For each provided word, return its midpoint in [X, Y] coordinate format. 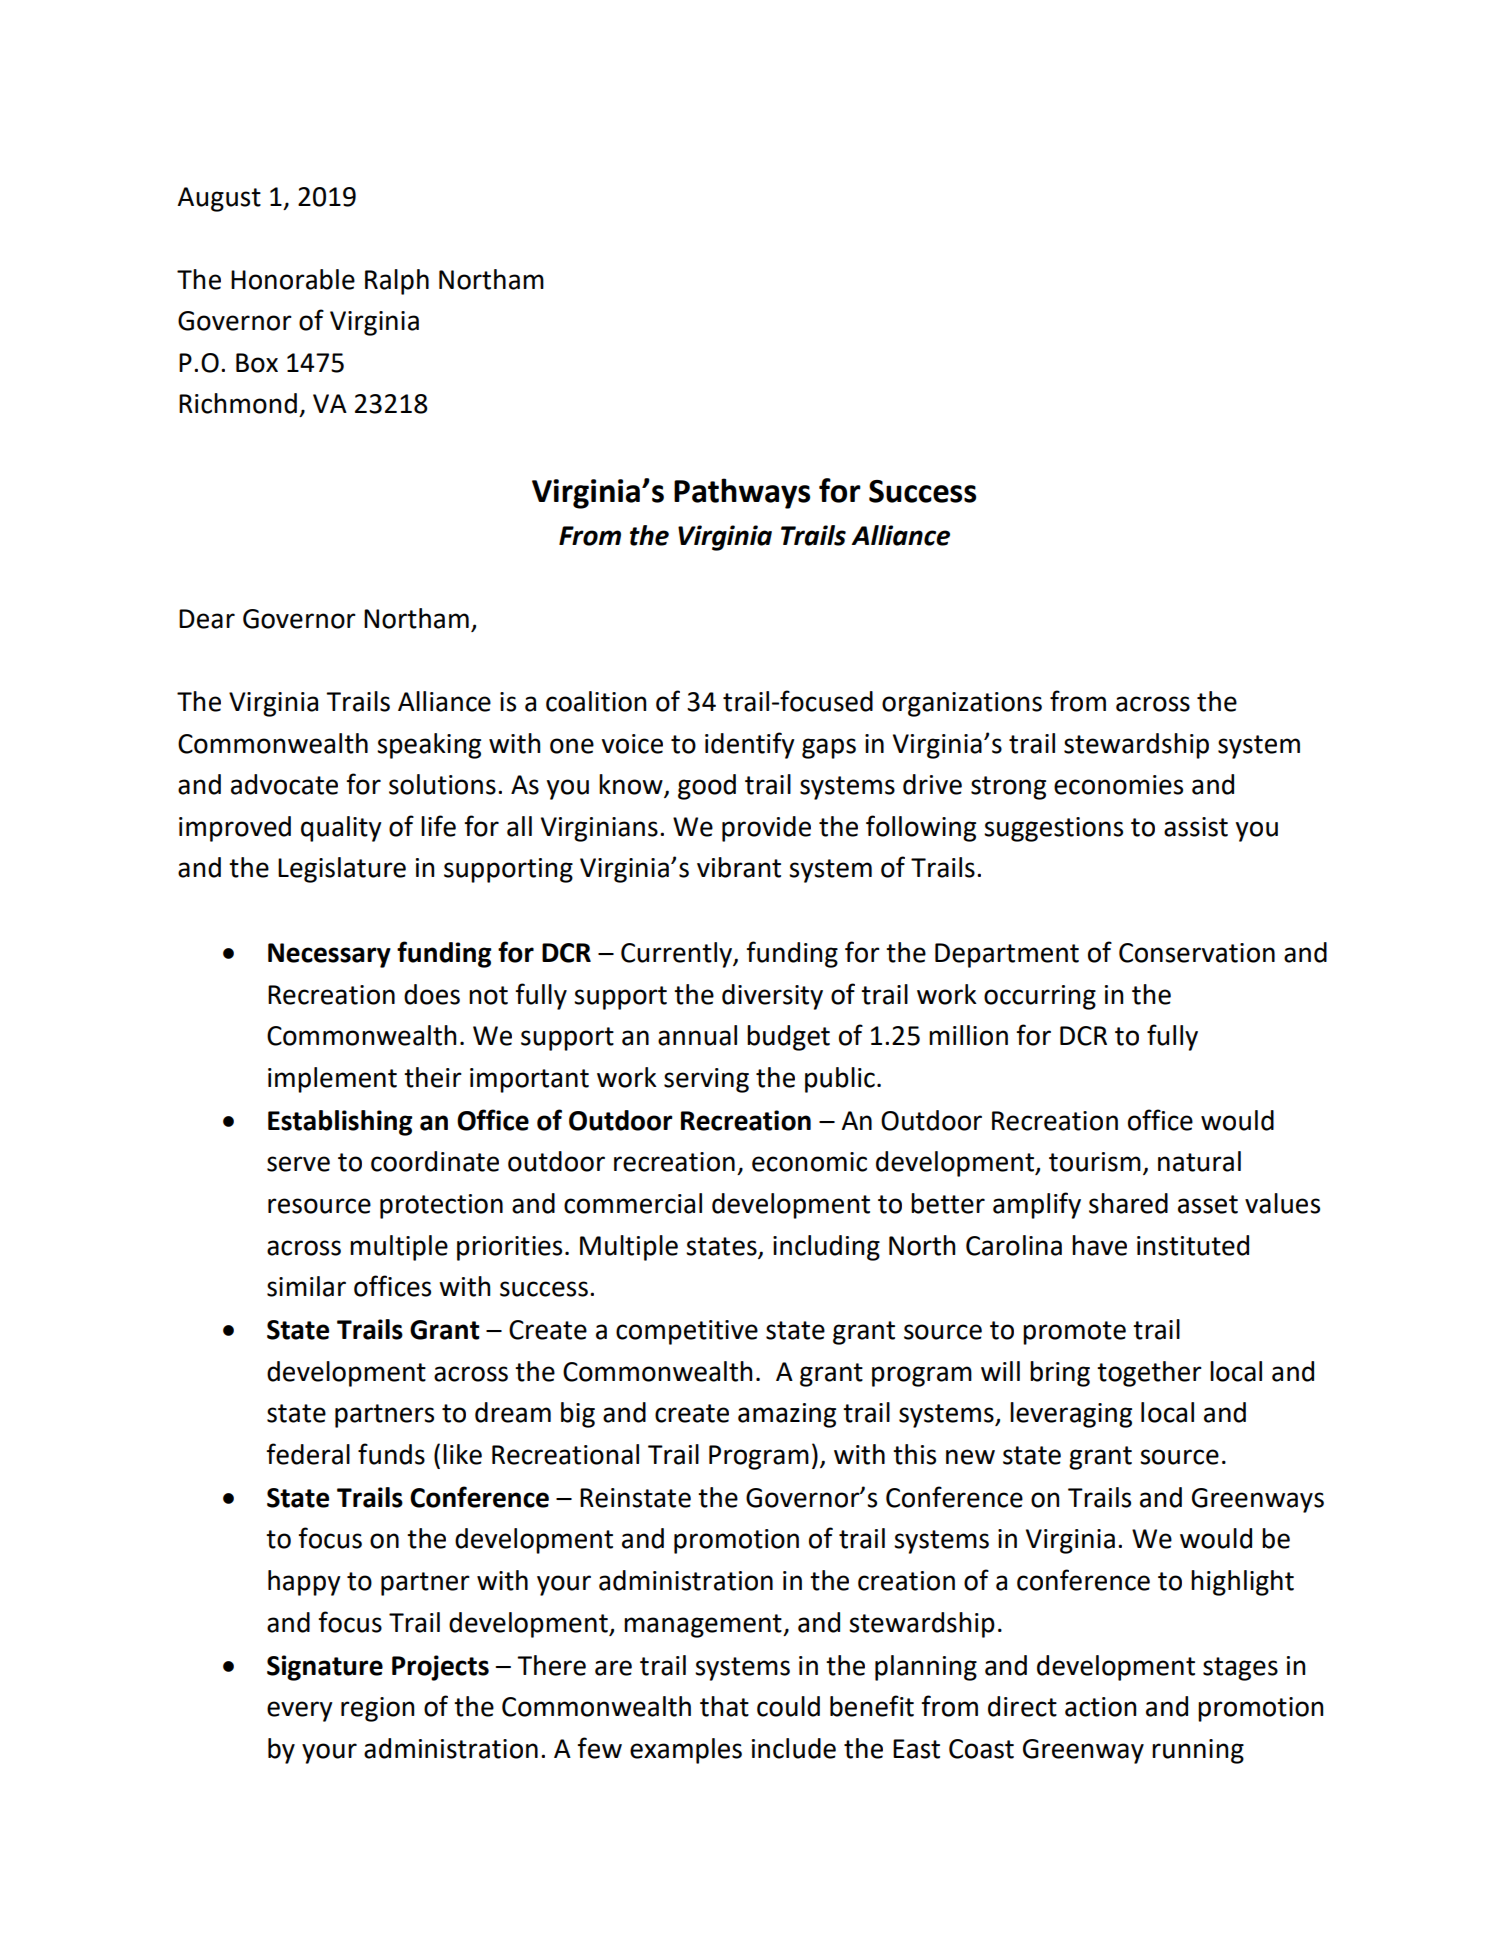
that [724, 1706]
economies [1118, 785]
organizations [962, 704]
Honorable [293, 279]
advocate [284, 784]
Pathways [742, 493]
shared [1128, 1203]
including [826, 1248]
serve [298, 1164]
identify [750, 745]
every [300, 1711]
